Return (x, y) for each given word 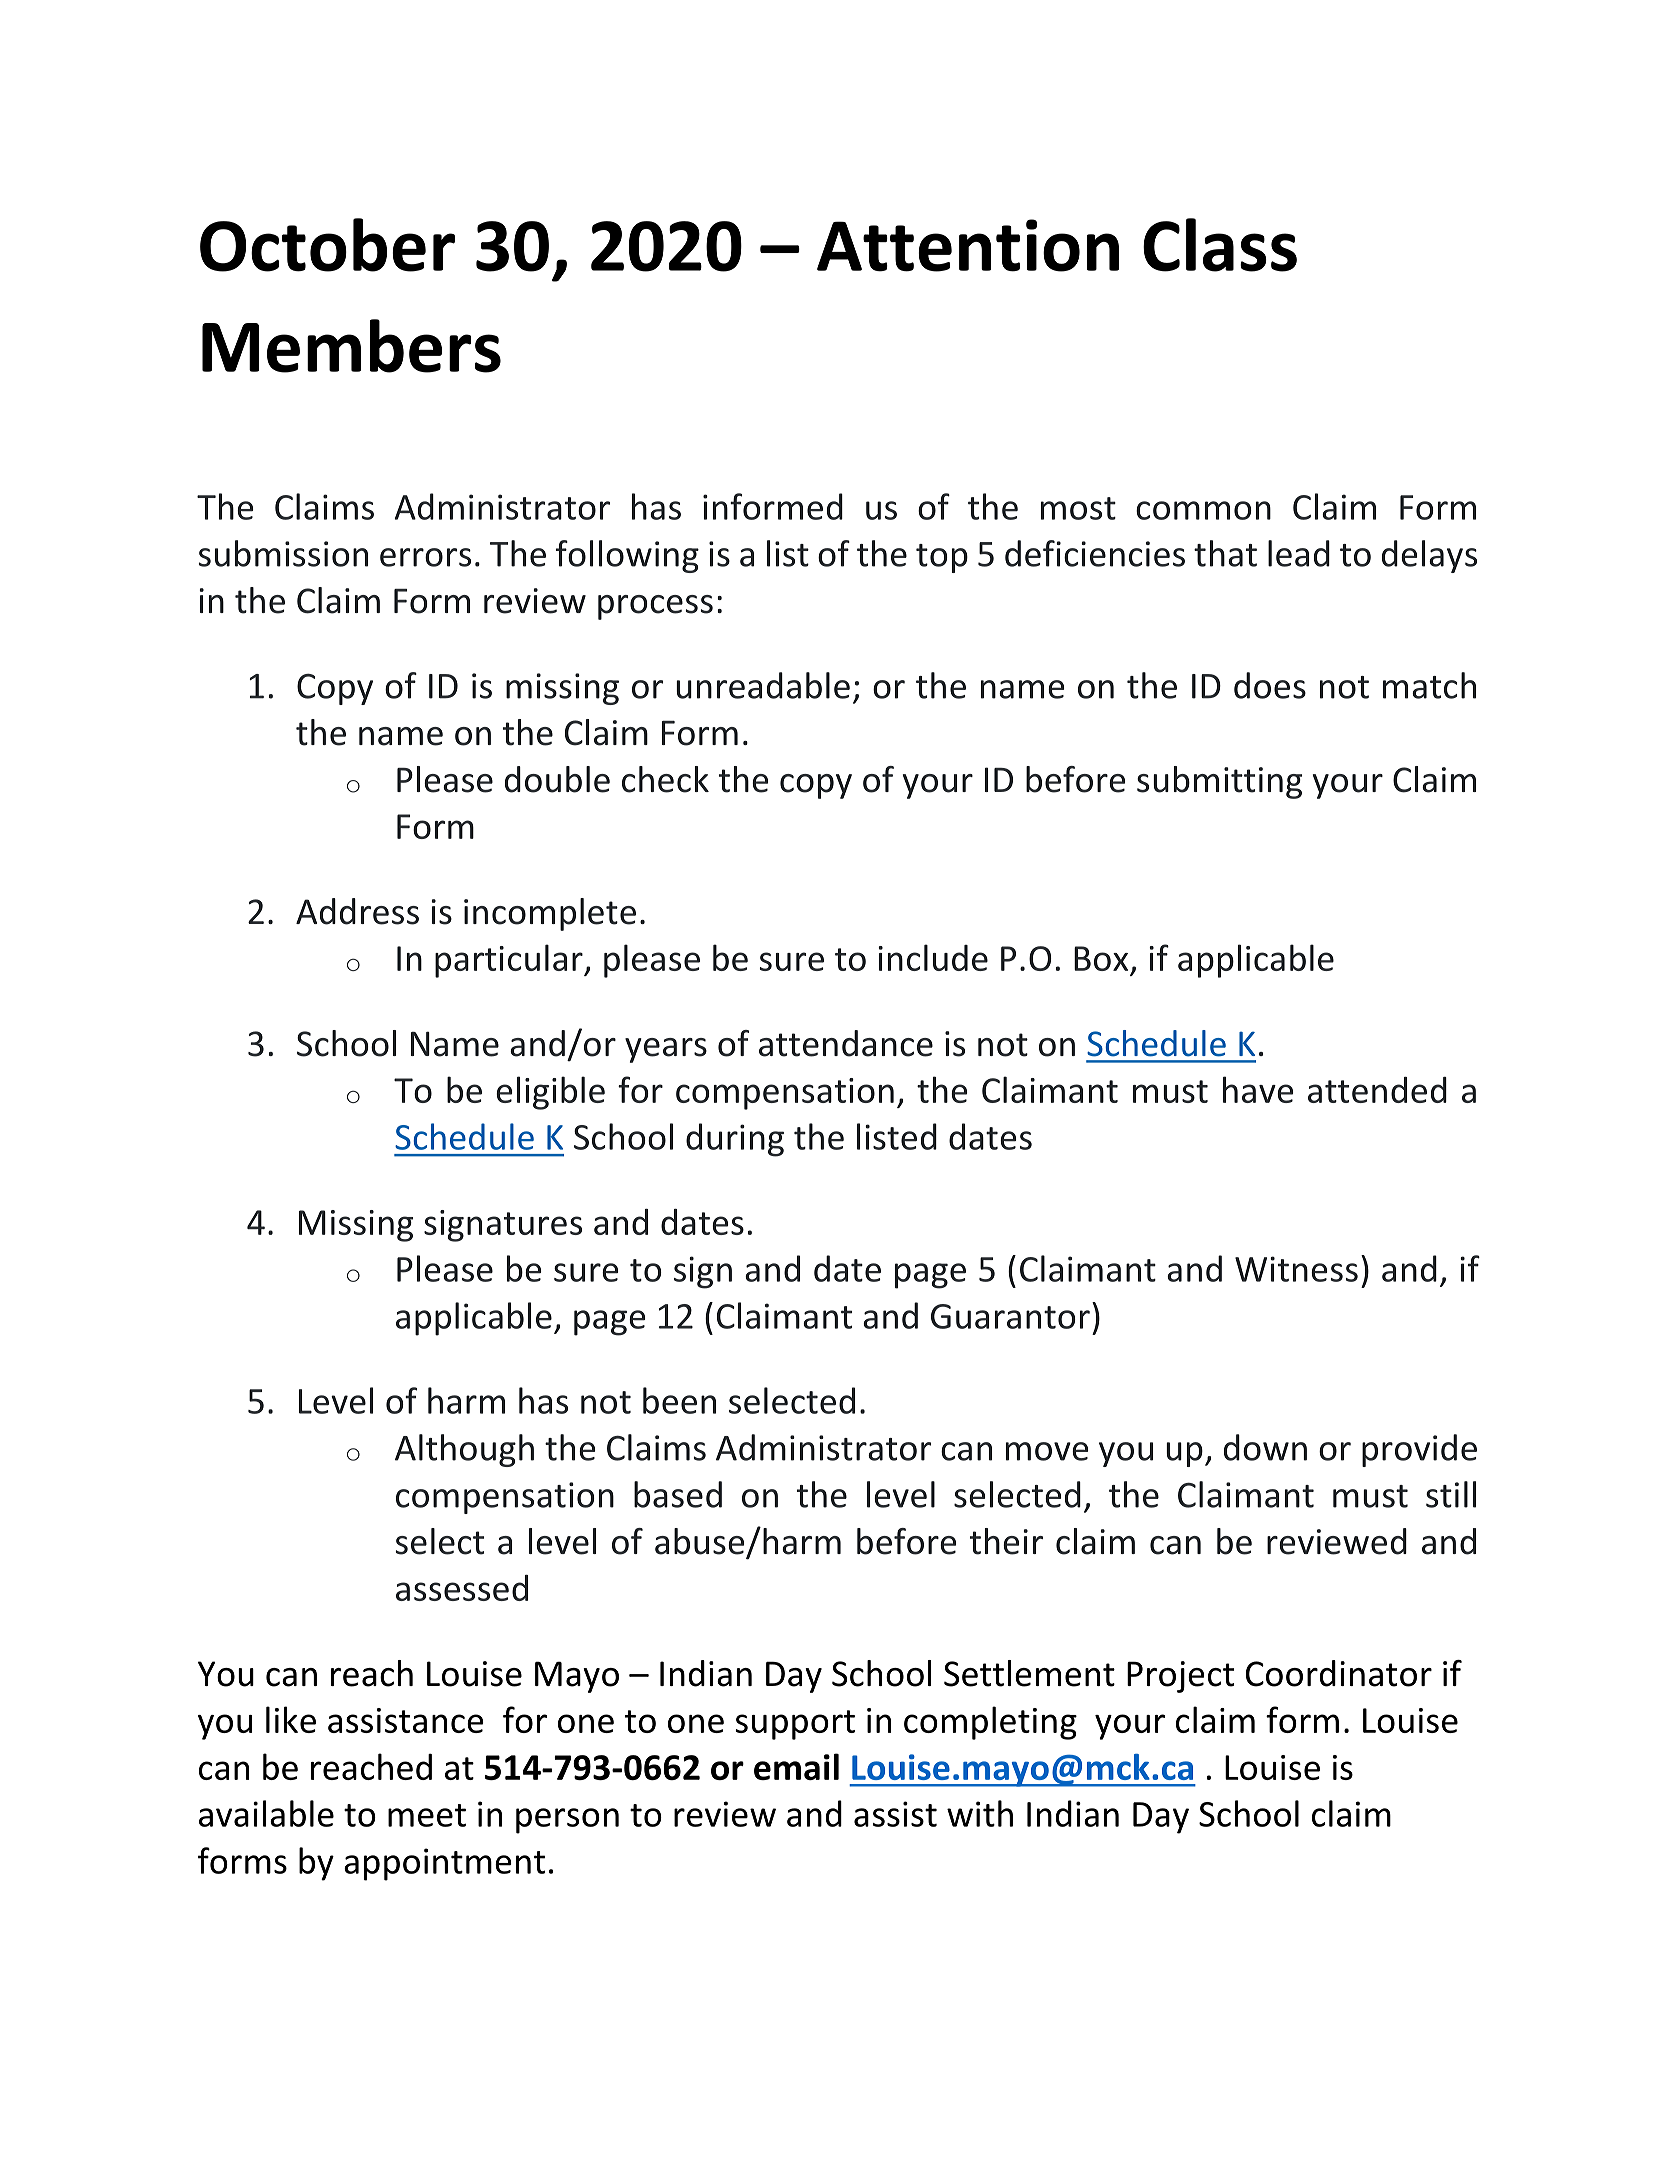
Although (464, 1450)
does (1270, 685)
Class (1220, 245)
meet (427, 1815)
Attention (968, 245)
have (1258, 1089)
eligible (550, 1093)
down (1265, 1447)
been (679, 1400)
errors (425, 557)
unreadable (763, 685)
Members (351, 346)
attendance (846, 1043)
